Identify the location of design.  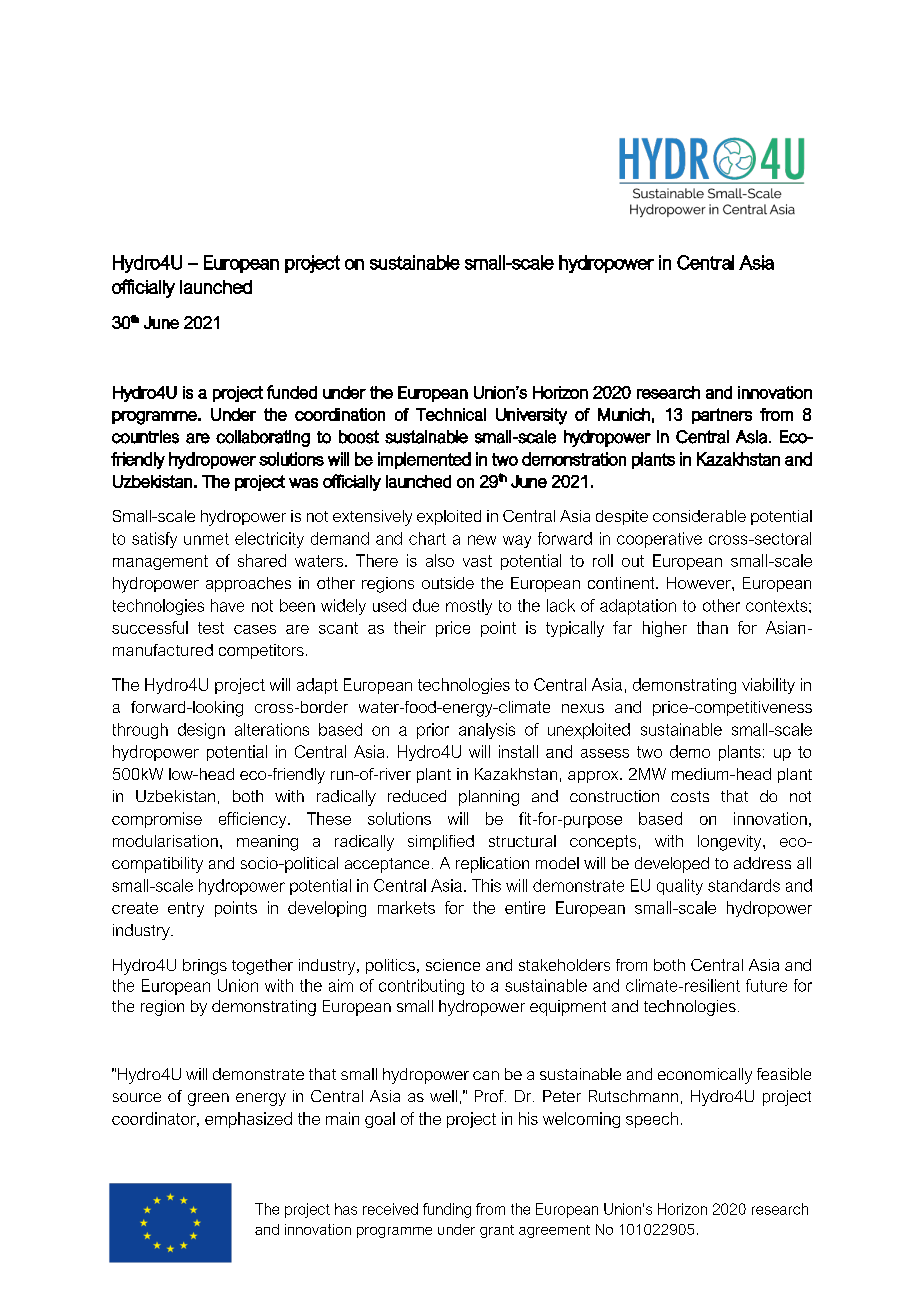
(201, 731).
